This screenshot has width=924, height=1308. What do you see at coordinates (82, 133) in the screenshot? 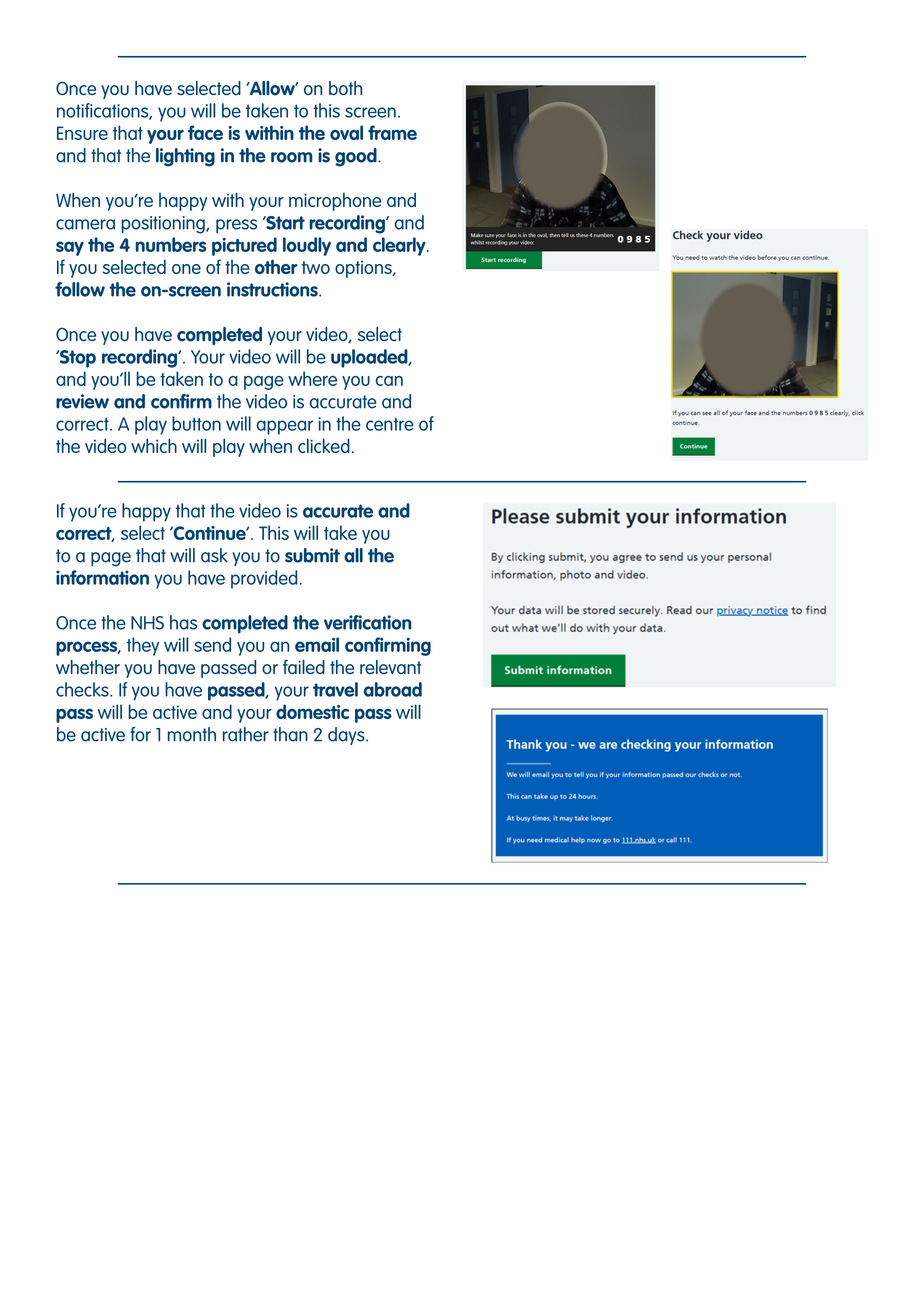
I see `Ensure` at bounding box center [82, 133].
